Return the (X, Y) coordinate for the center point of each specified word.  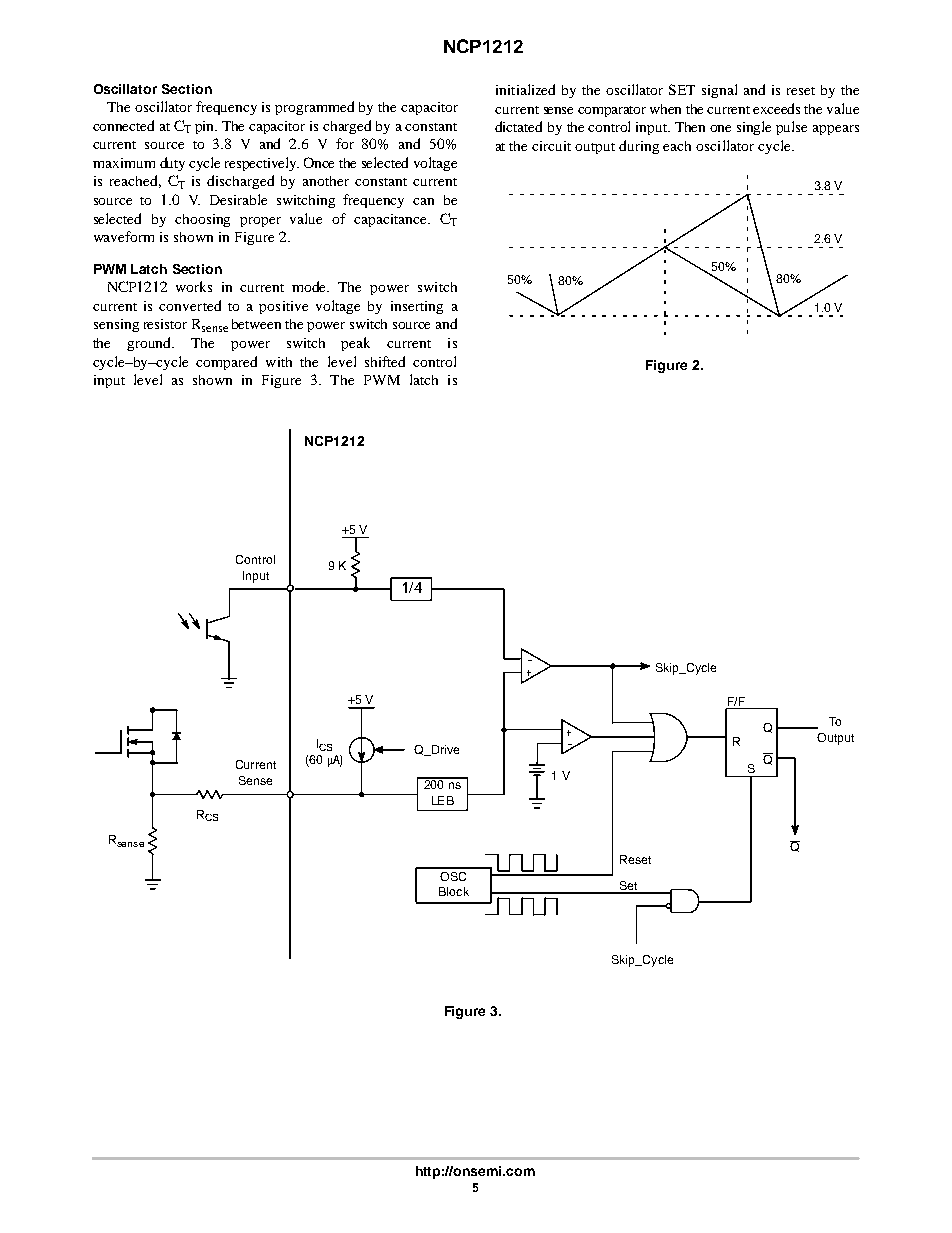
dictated (518, 126)
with (279, 362)
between (256, 324)
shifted (385, 361)
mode (310, 286)
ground (150, 344)
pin (206, 127)
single (754, 128)
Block (454, 891)
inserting (417, 307)
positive (283, 307)
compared (226, 363)
